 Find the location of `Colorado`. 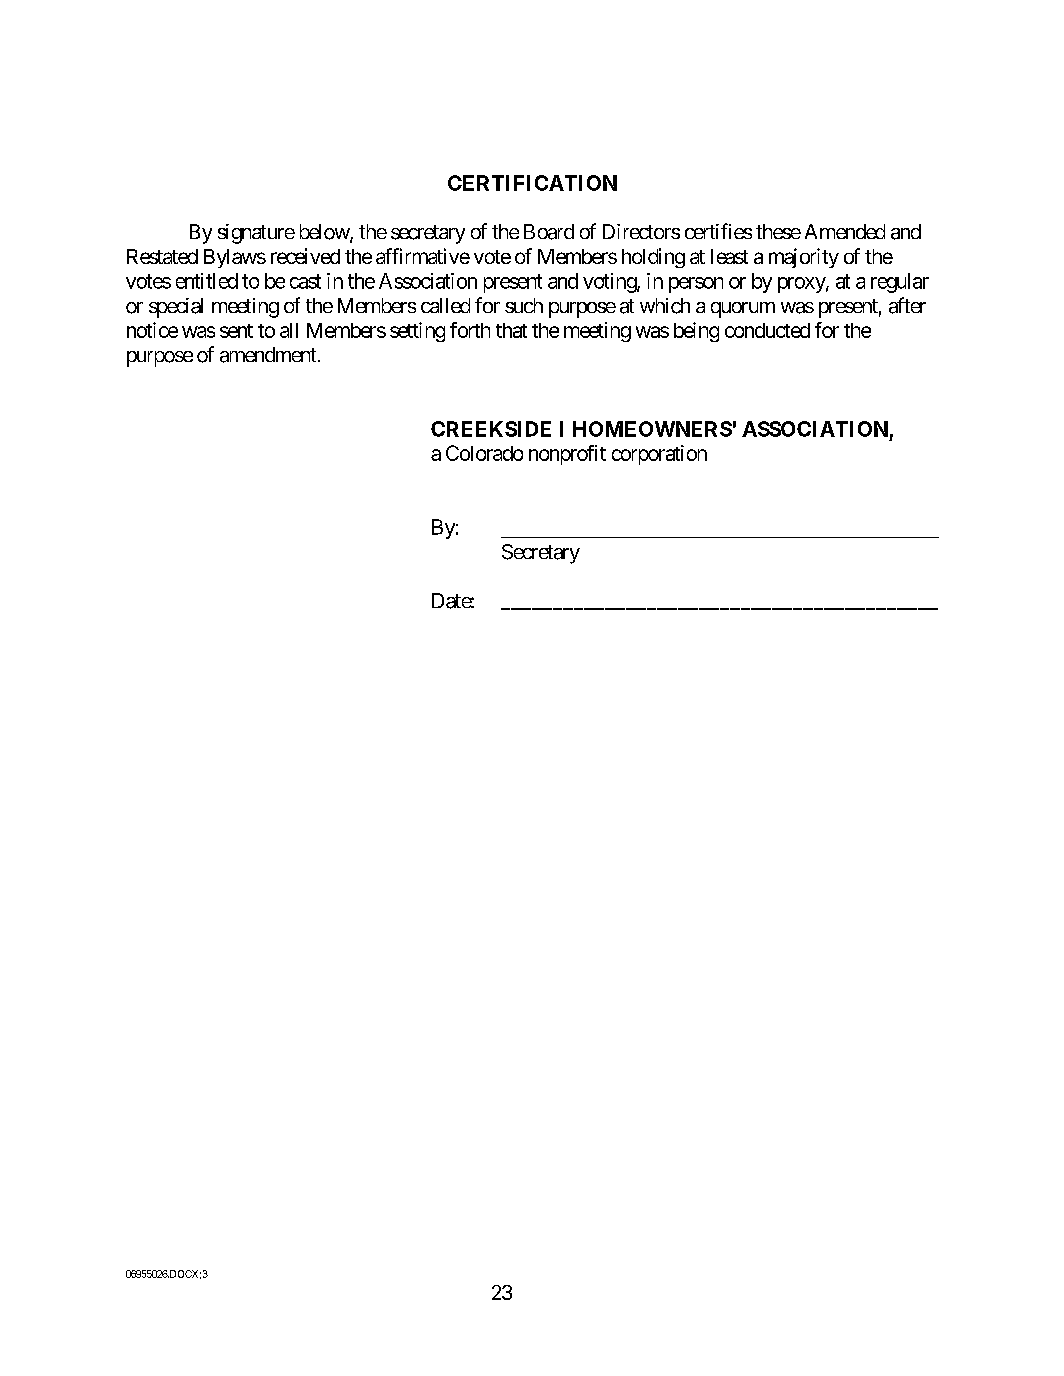

Colorado is located at coordinates (484, 453).
